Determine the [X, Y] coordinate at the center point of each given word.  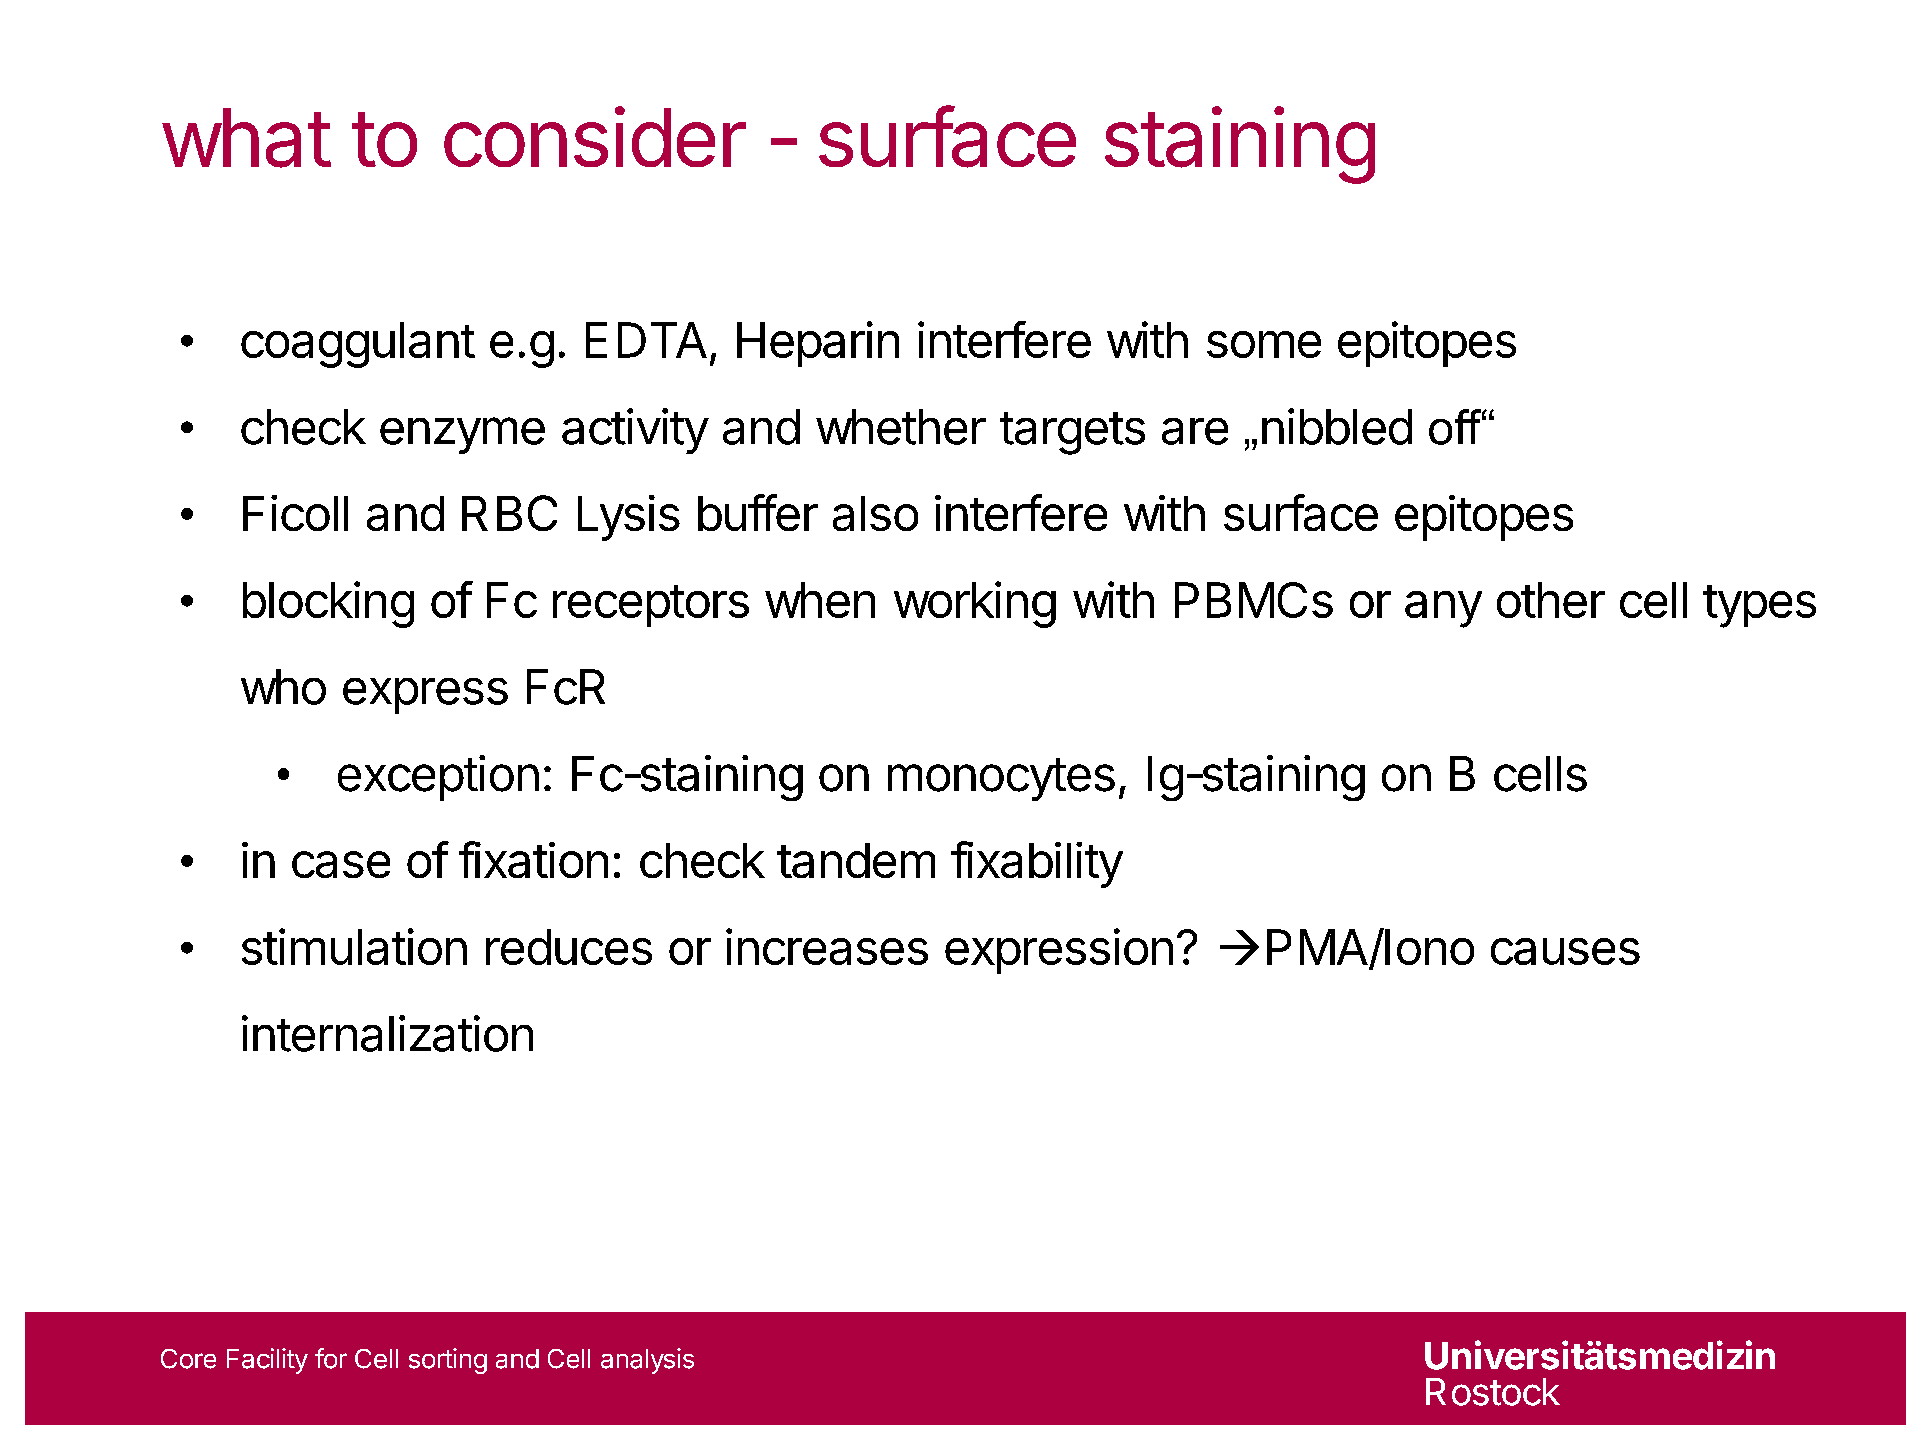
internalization [387, 1033]
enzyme [462, 435]
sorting [448, 1361]
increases [827, 946]
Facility [267, 1361]
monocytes [1001, 779]
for [331, 1358]
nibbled [1337, 426]
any [1443, 609]
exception [438, 778]
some [1264, 344]
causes [1565, 951]
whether [901, 427]
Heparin [818, 344]
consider [595, 136]
